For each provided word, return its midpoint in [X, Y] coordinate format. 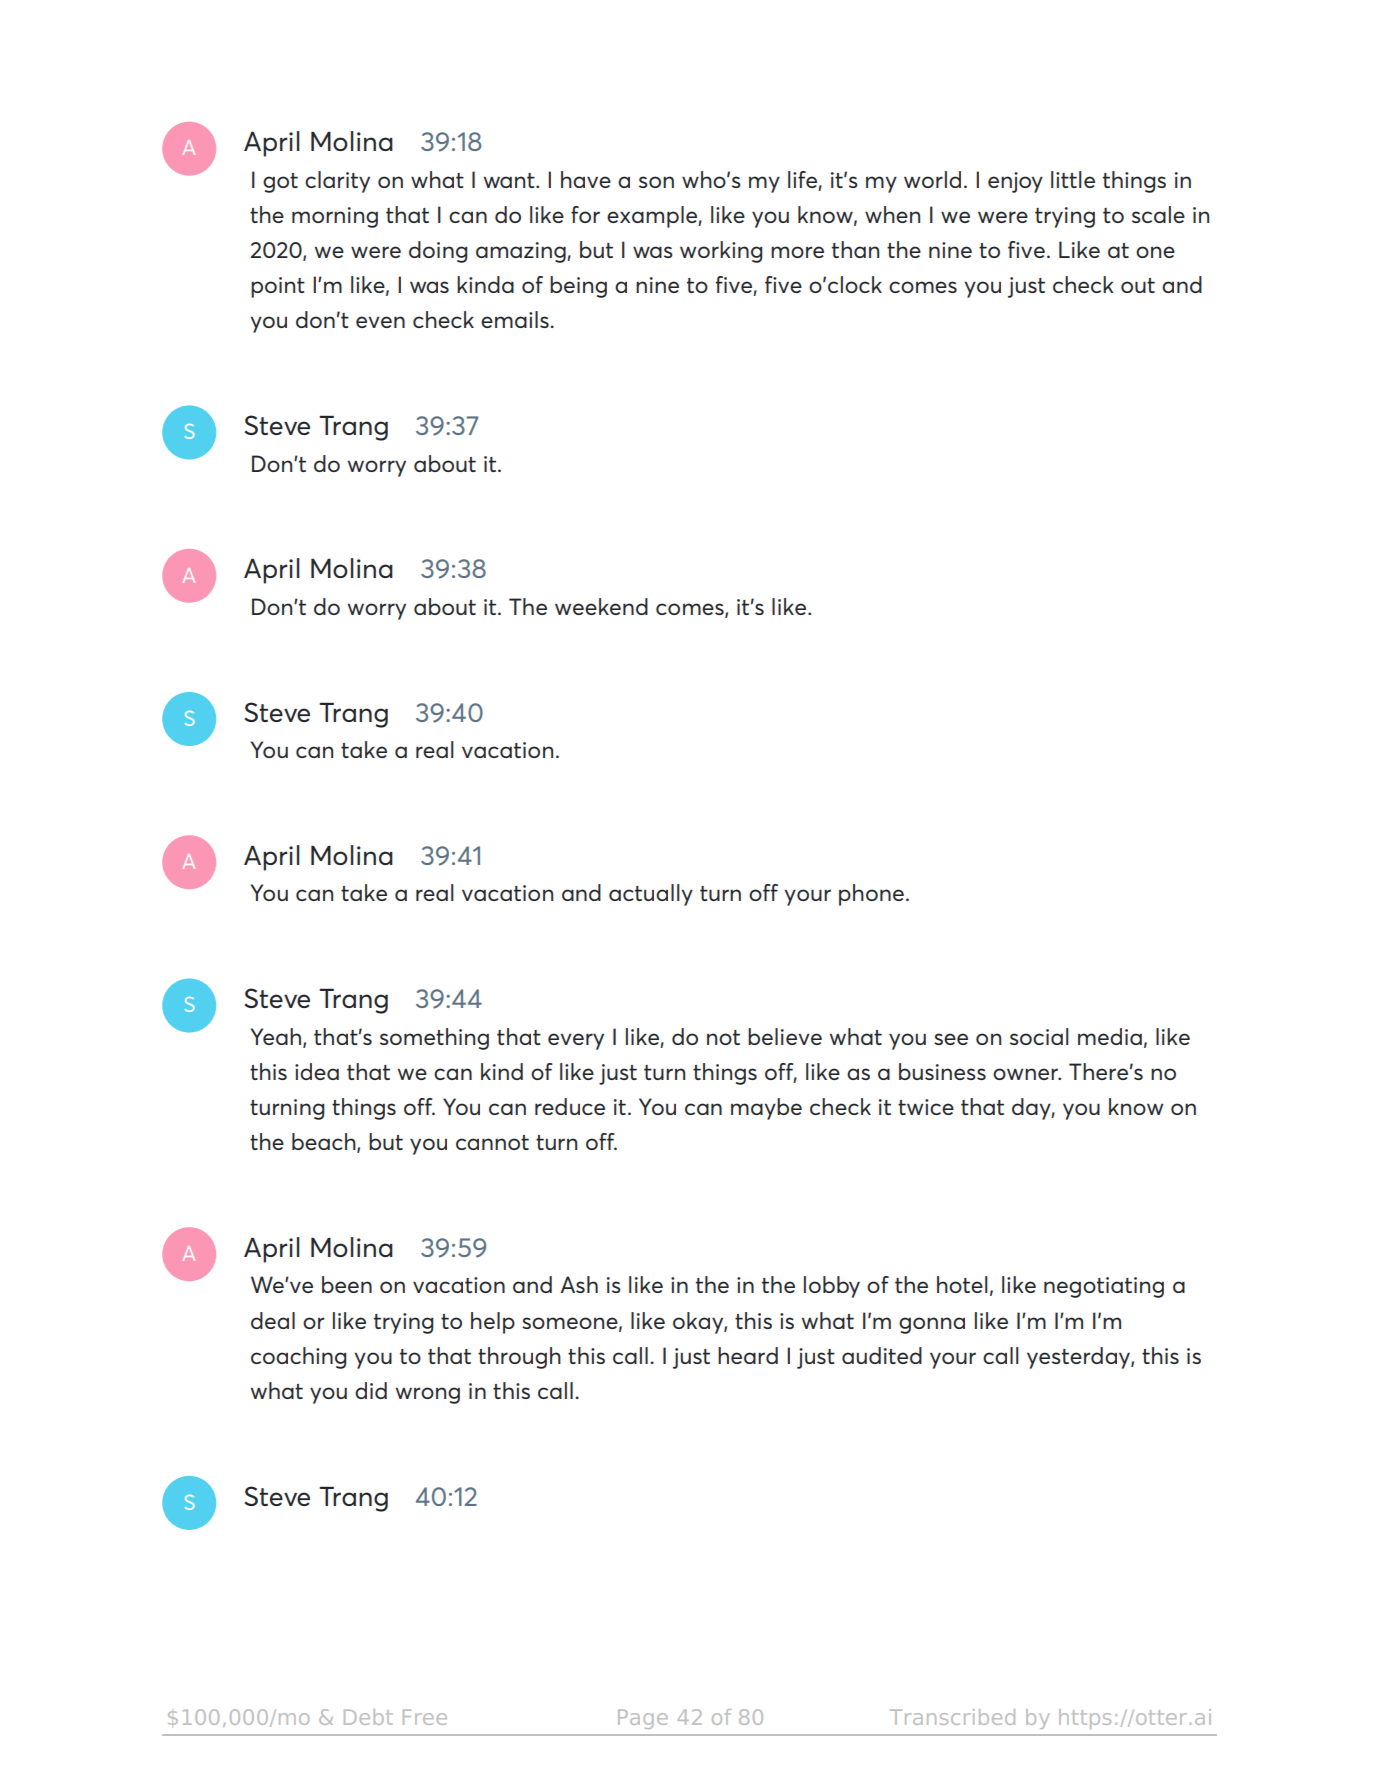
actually [651, 895]
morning [335, 217]
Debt [368, 1717]
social [1039, 1036]
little [1073, 179]
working [721, 252]
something [434, 1039]
